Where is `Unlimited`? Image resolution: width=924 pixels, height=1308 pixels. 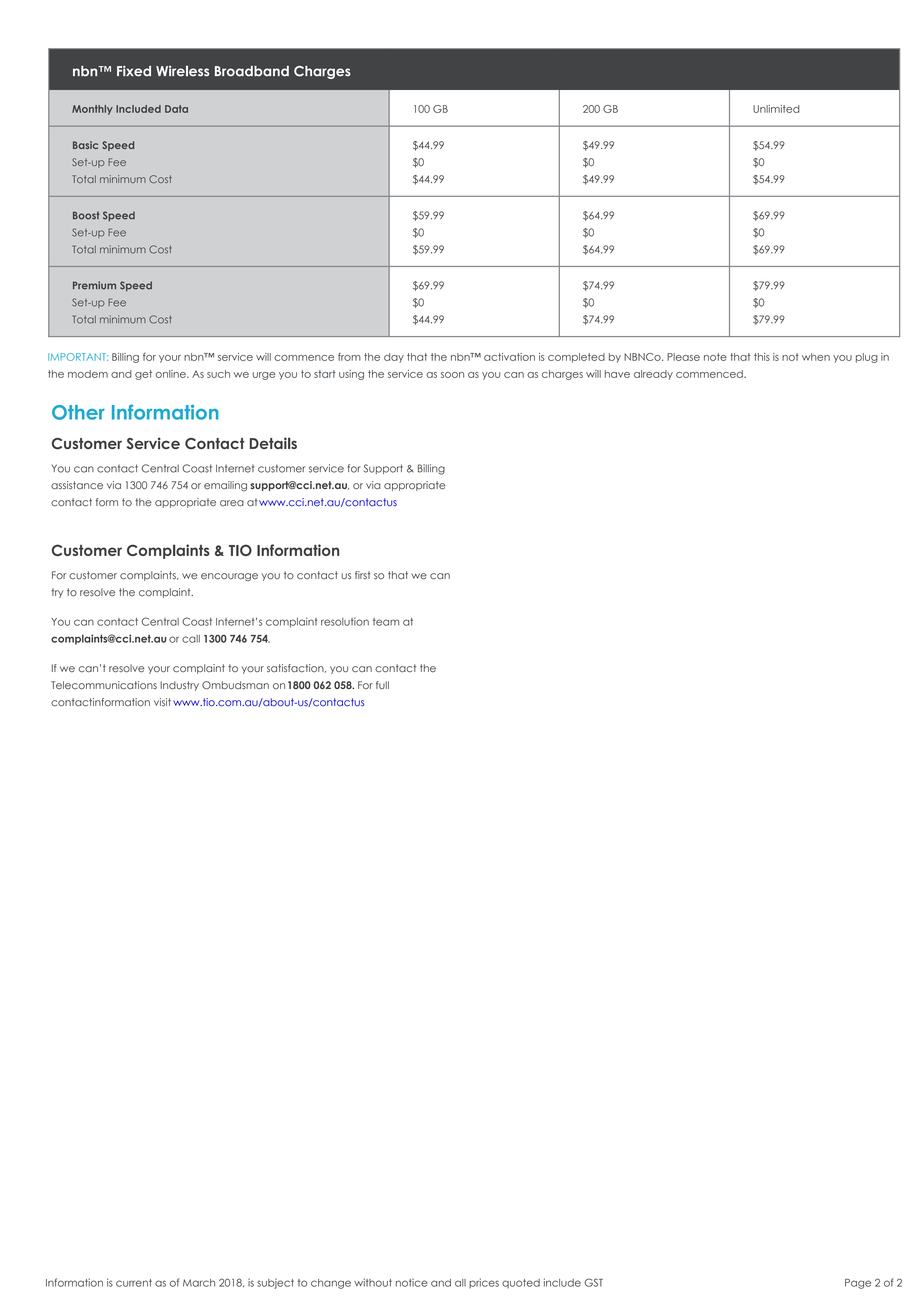 Unlimited is located at coordinates (776, 109).
